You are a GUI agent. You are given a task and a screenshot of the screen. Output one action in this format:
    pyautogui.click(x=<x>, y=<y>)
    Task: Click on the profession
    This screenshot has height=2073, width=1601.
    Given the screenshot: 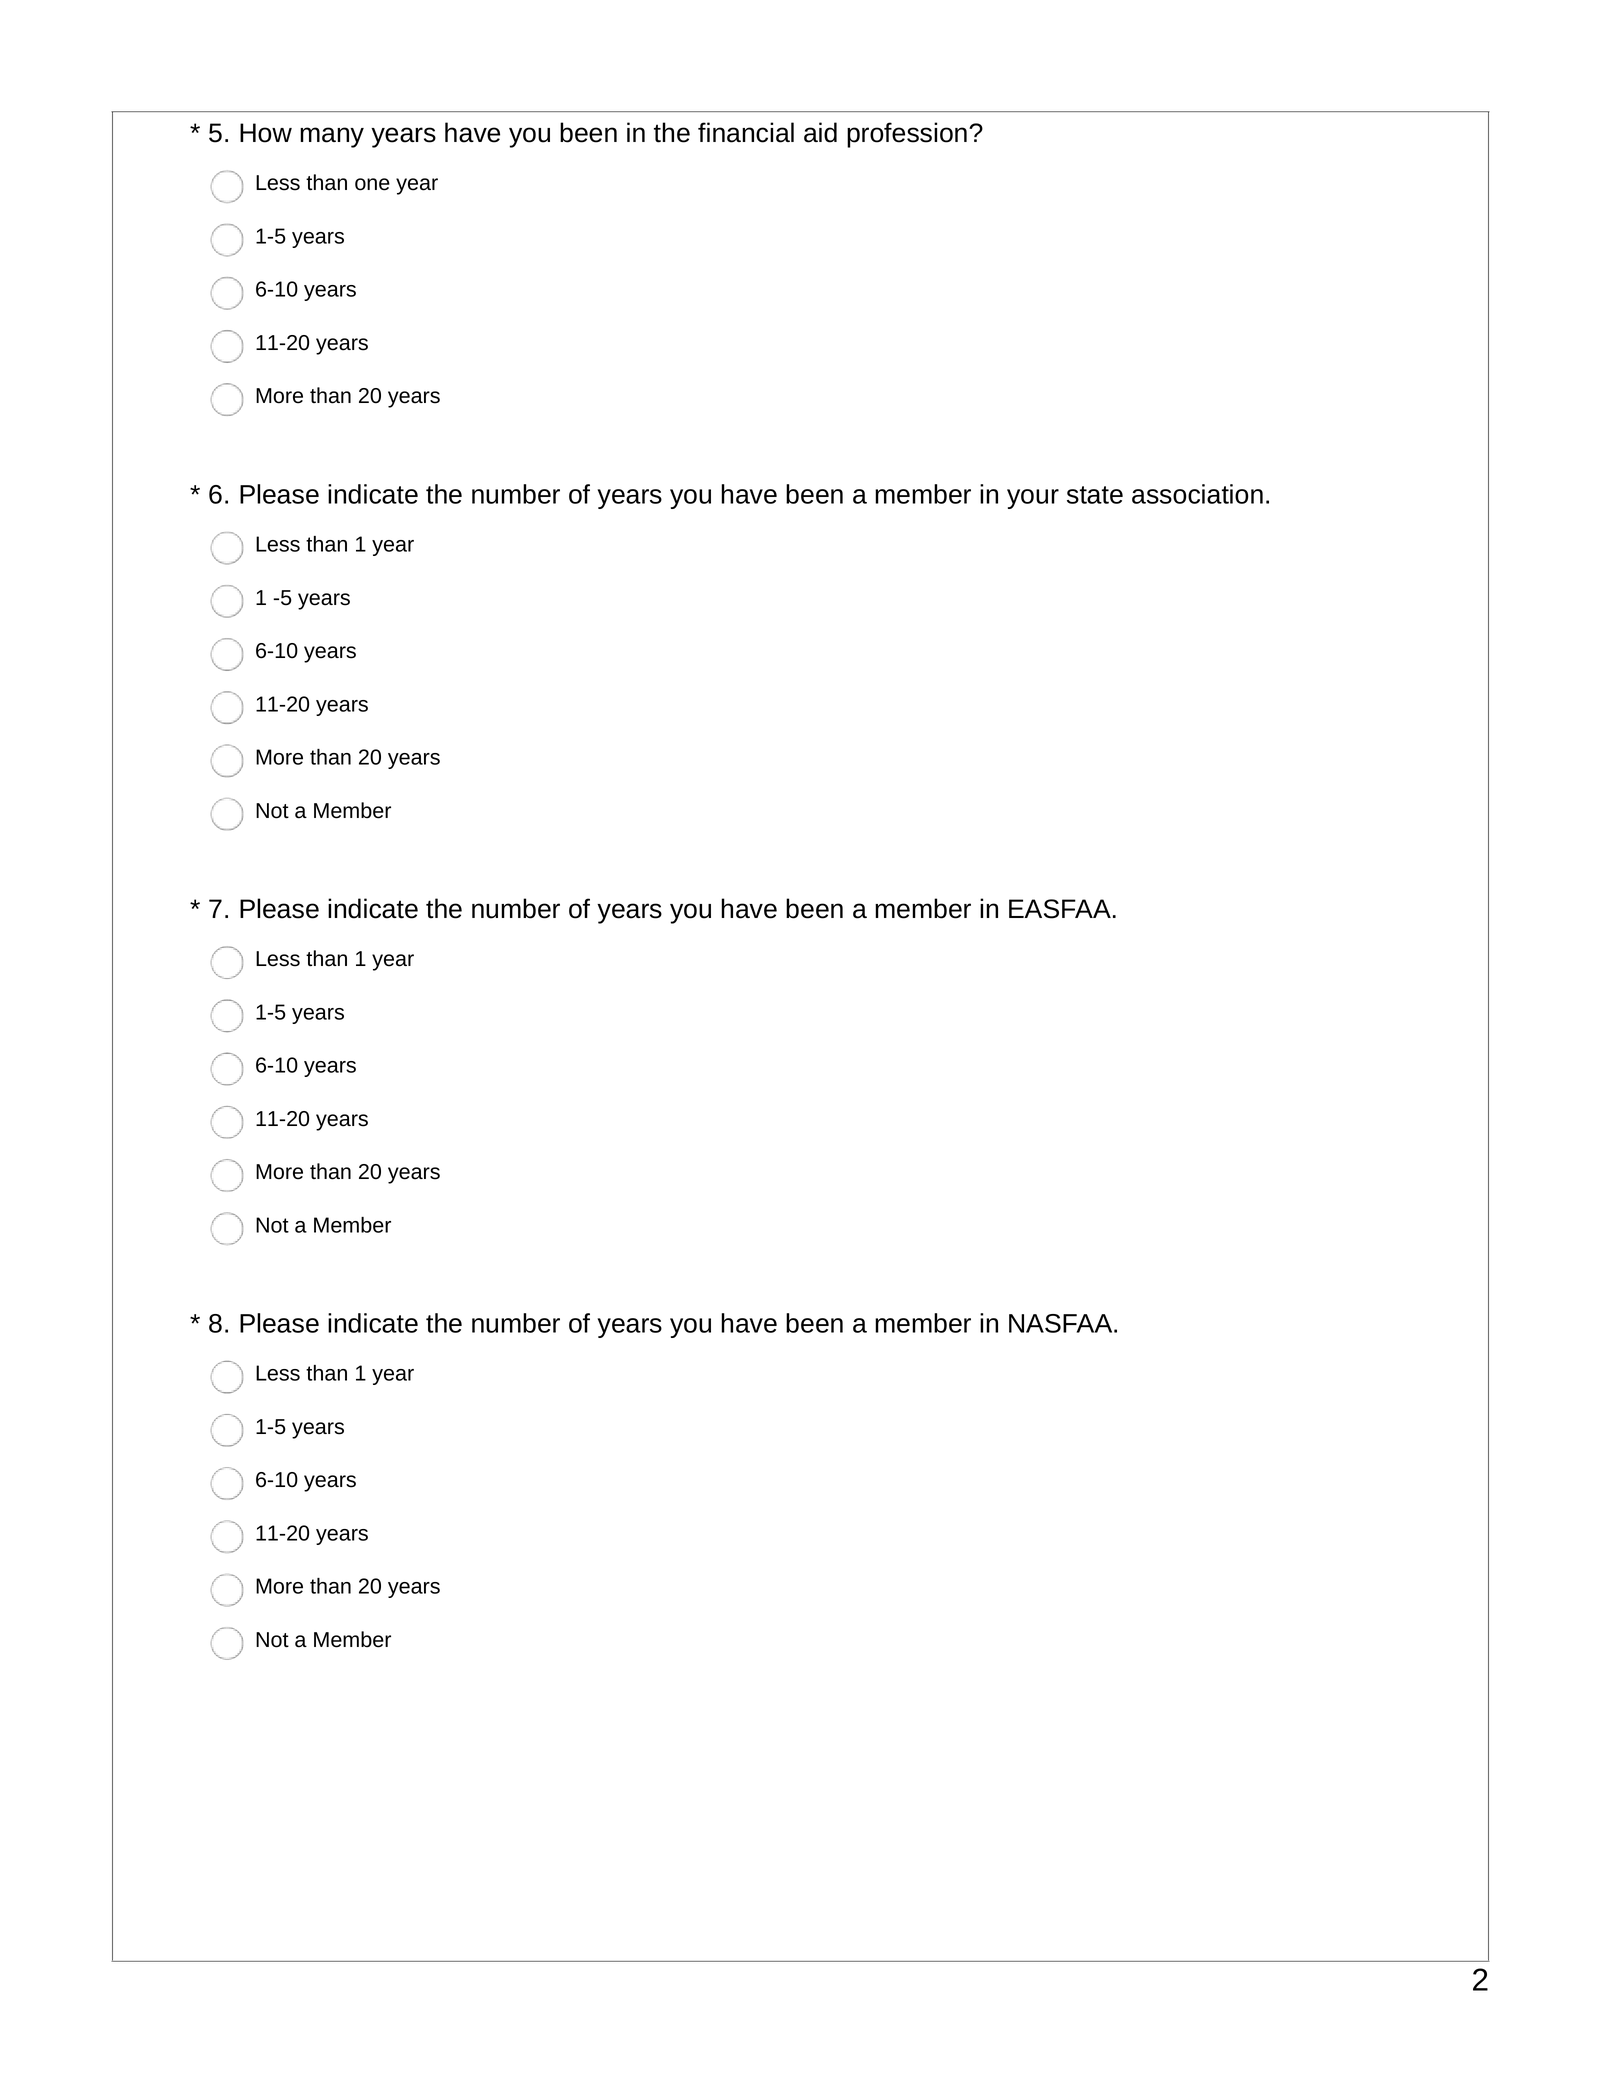 What is the action you would take?
    pyautogui.click(x=907, y=135)
